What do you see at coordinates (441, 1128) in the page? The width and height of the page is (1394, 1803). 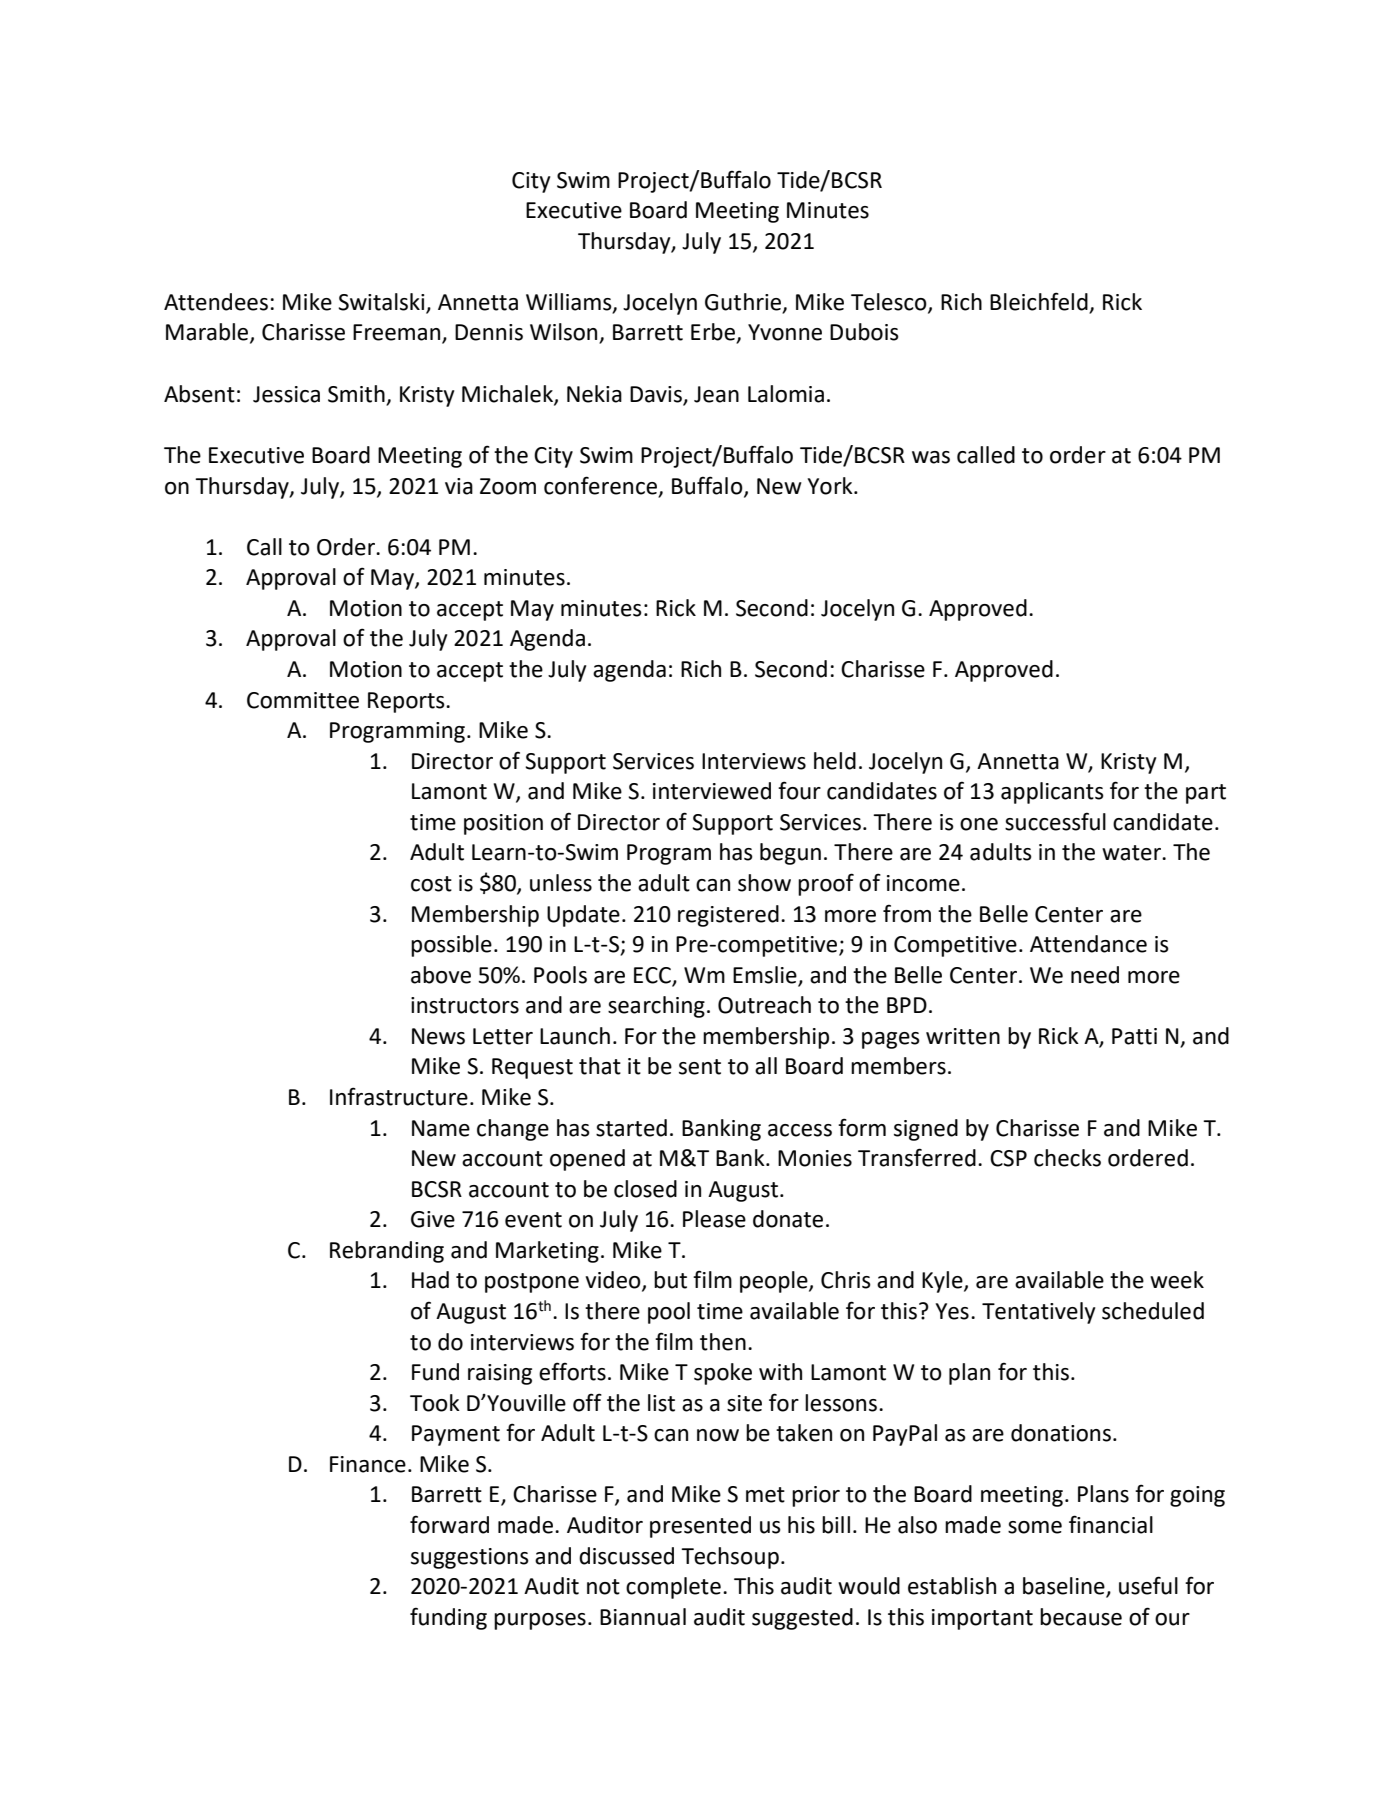 I see `Name` at bounding box center [441, 1128].
